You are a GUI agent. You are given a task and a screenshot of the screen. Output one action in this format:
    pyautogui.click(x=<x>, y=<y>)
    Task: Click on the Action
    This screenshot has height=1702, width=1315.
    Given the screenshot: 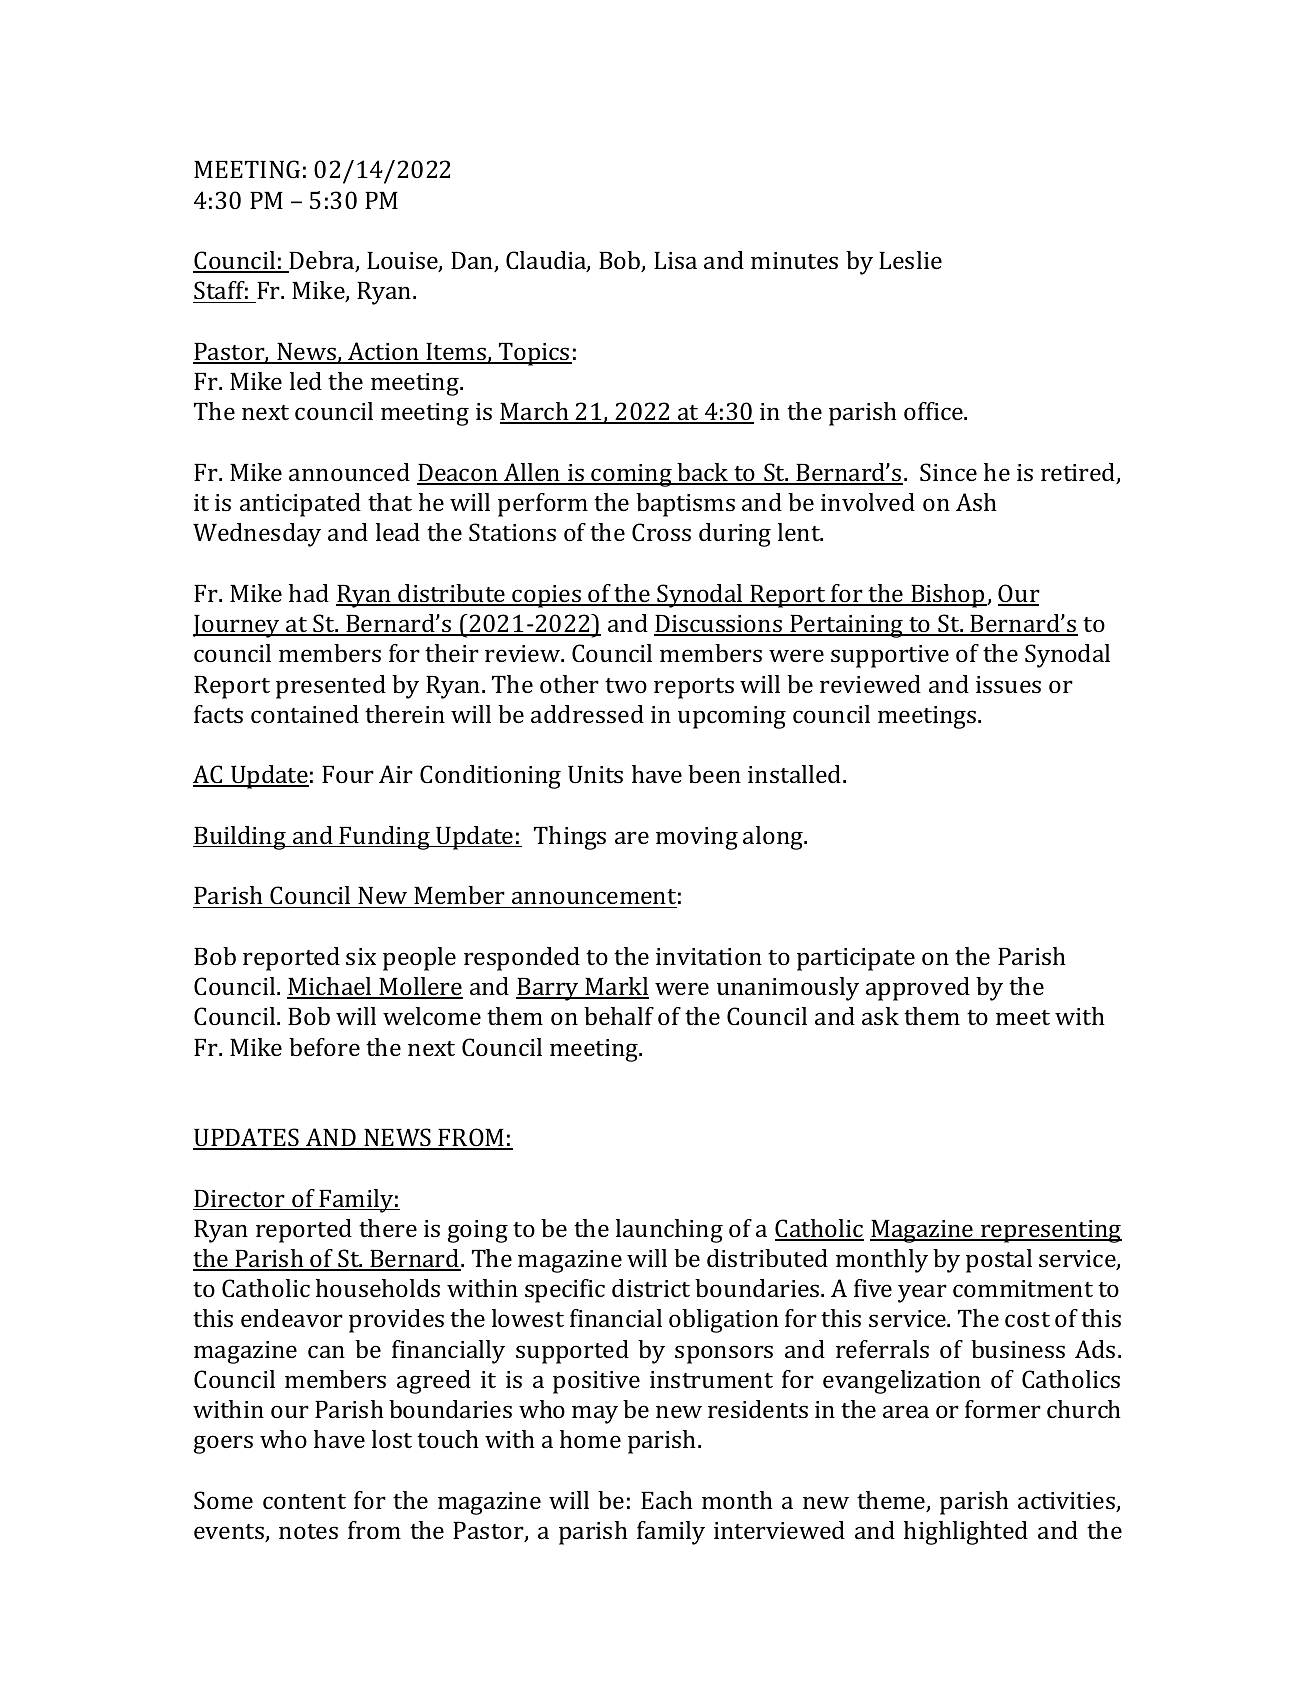 What is the action you would take?
    pyautogui.click(x=383, y=352)
